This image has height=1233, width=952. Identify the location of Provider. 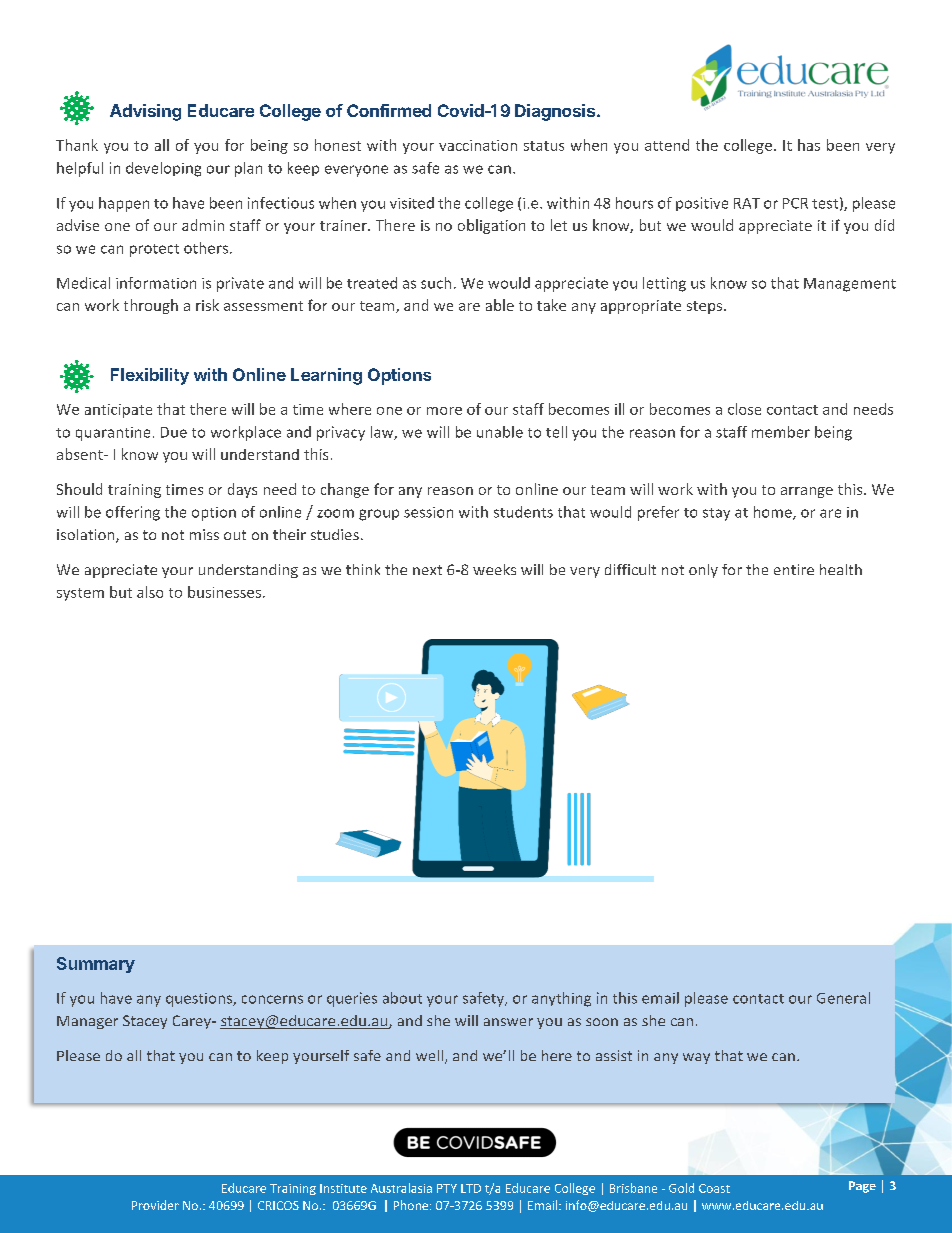
(155, 1205).
